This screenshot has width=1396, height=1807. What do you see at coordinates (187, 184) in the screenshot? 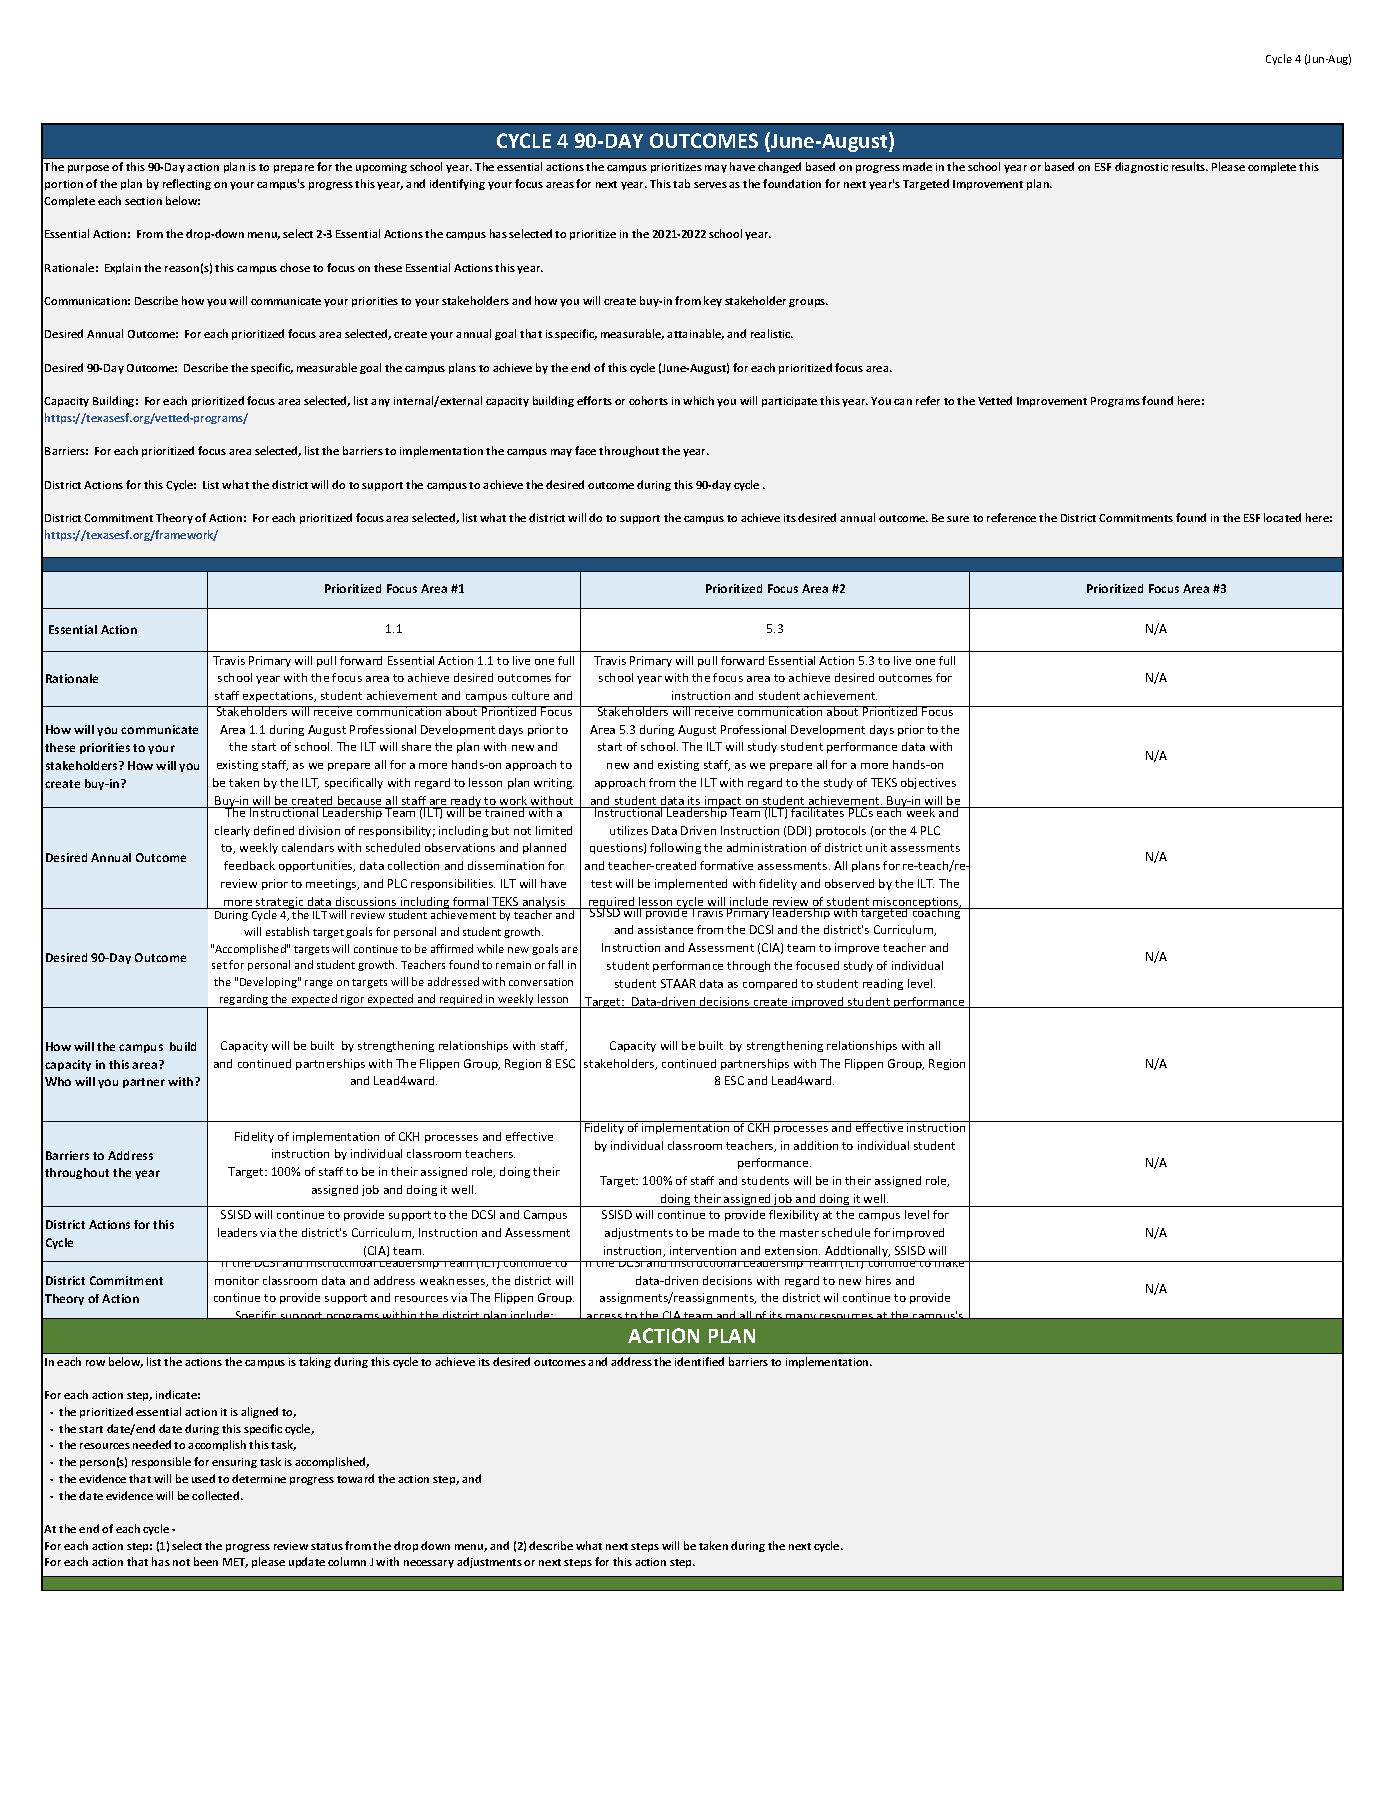
I see `reflecting` at bounding box center [187, 184].
